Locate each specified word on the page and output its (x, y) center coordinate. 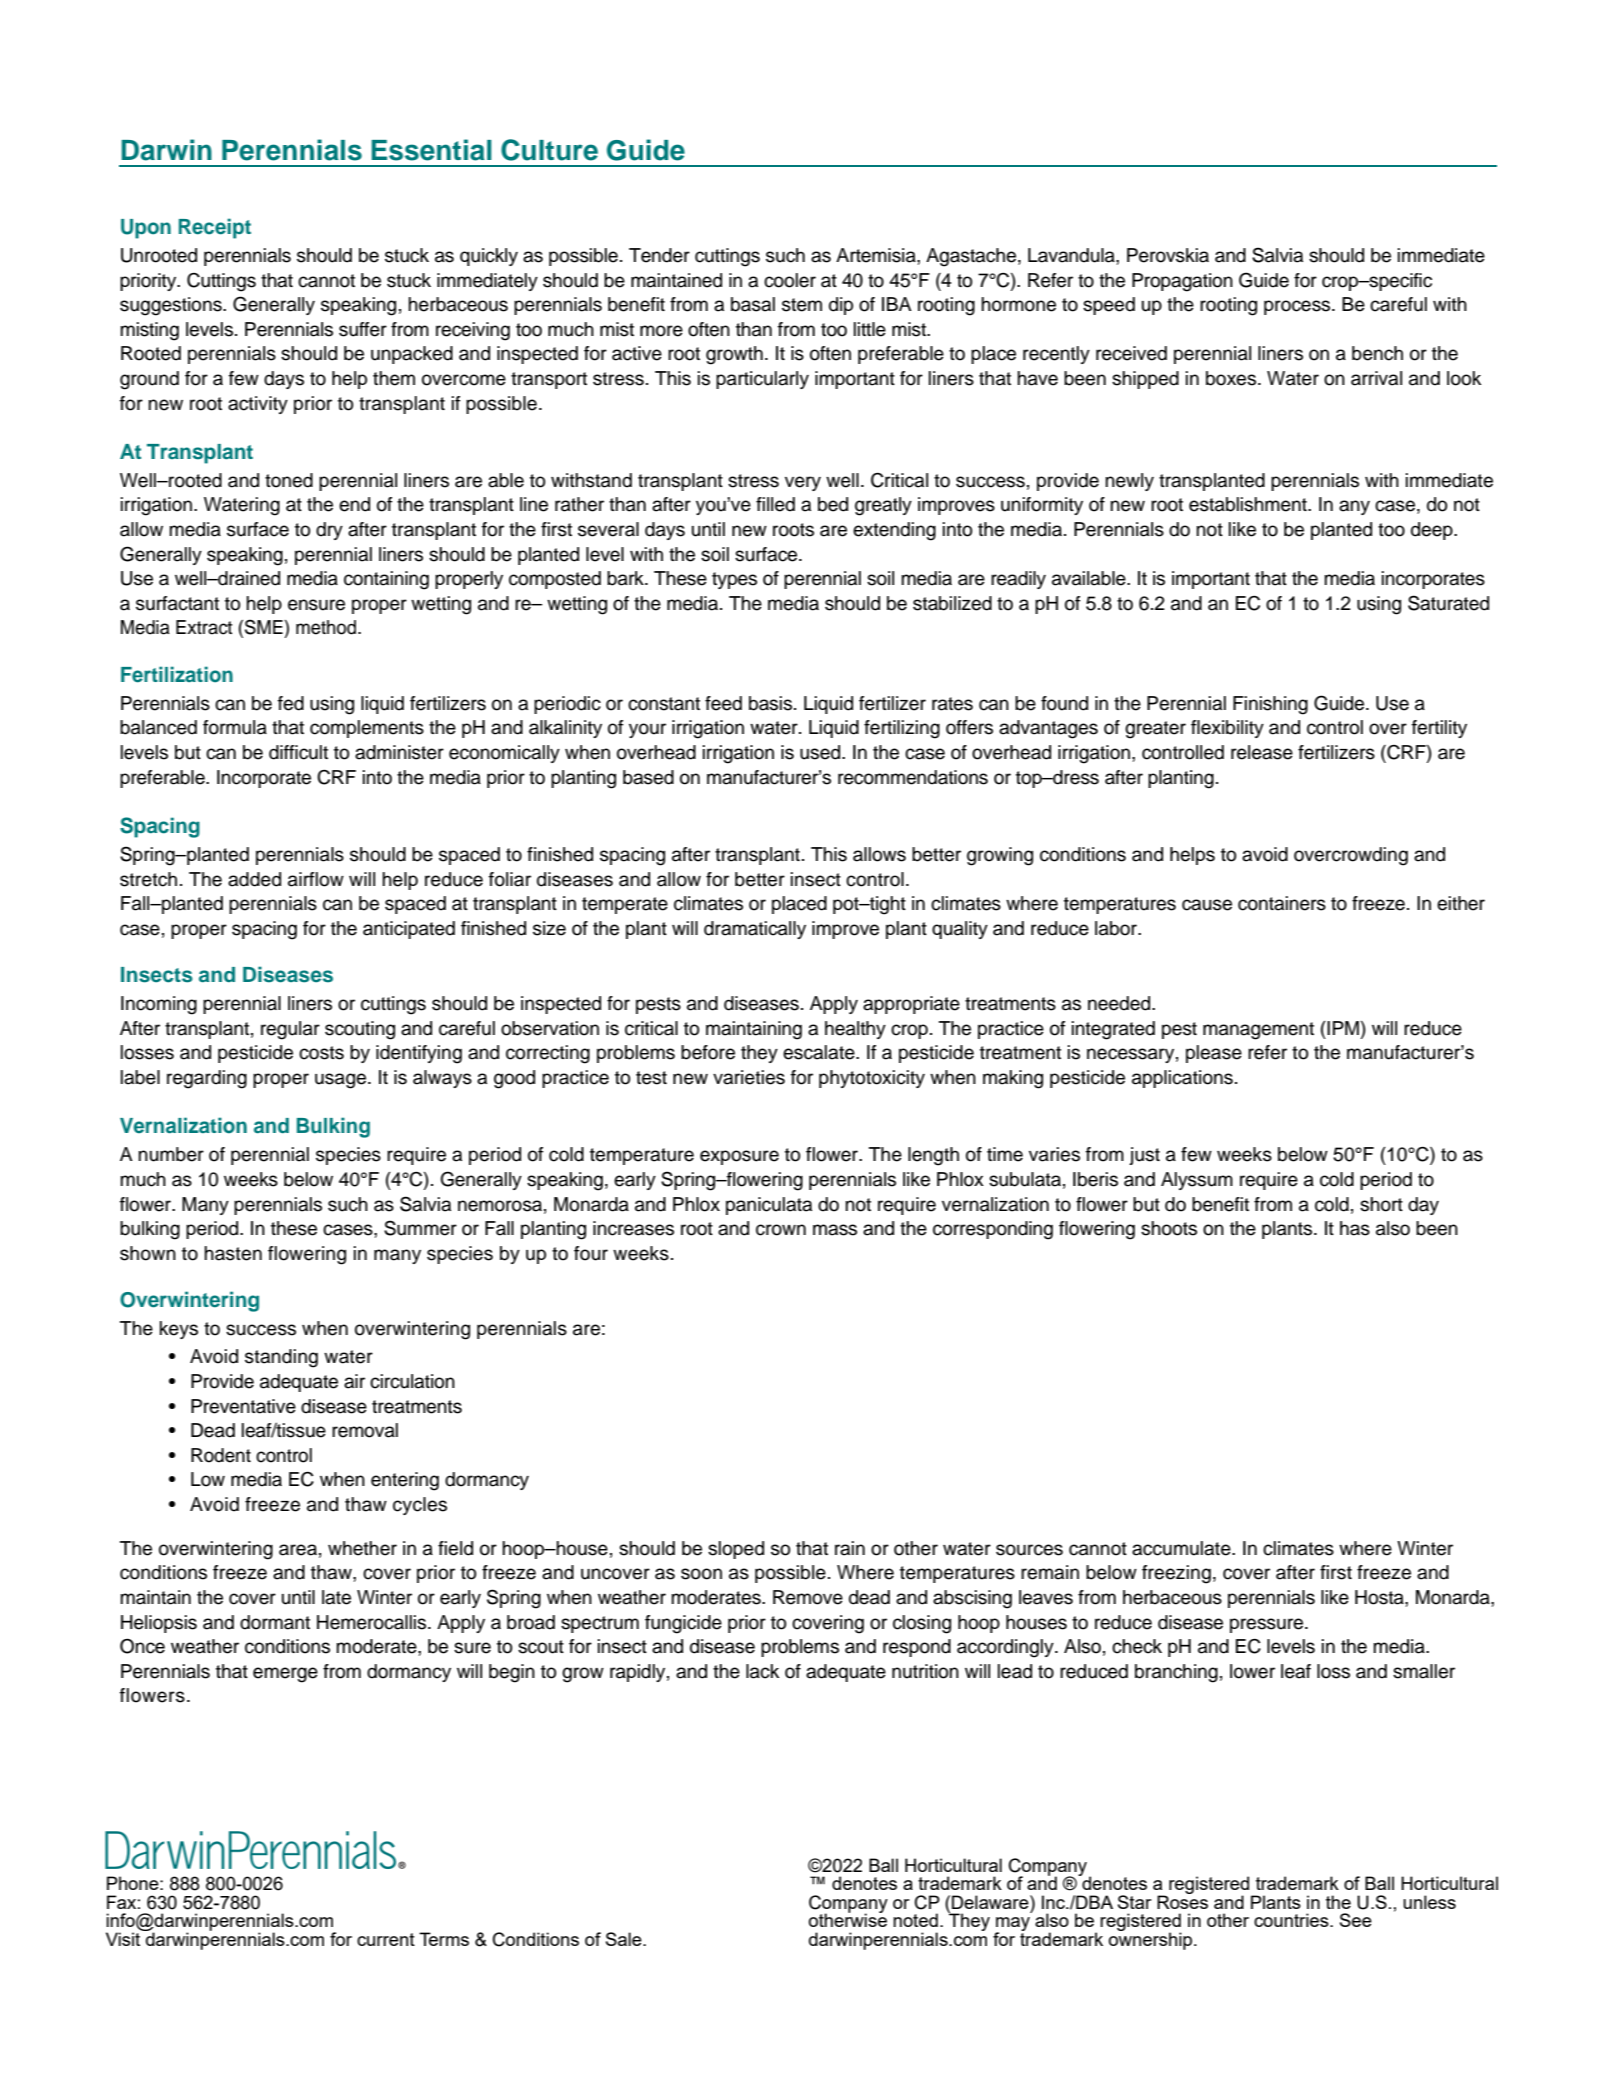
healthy (855, 1030)
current (386, 1939)
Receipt (215, 228)
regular (290, 1030)
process (1298, 307)
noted (915, 1920)
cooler (790, 280)
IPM (1342, 1028)
